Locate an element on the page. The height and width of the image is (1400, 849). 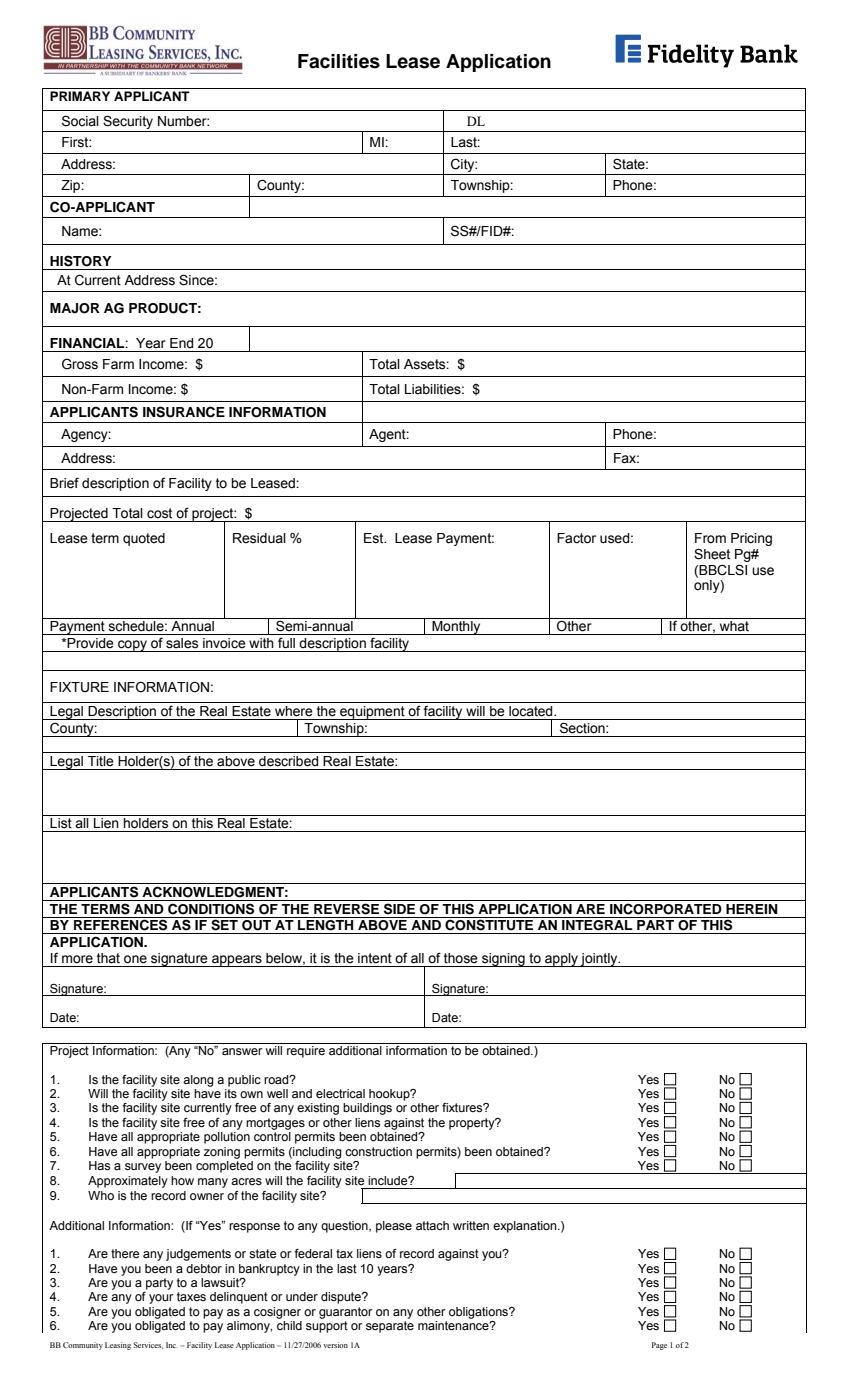
quoted is located at coordinates (144, 539).
